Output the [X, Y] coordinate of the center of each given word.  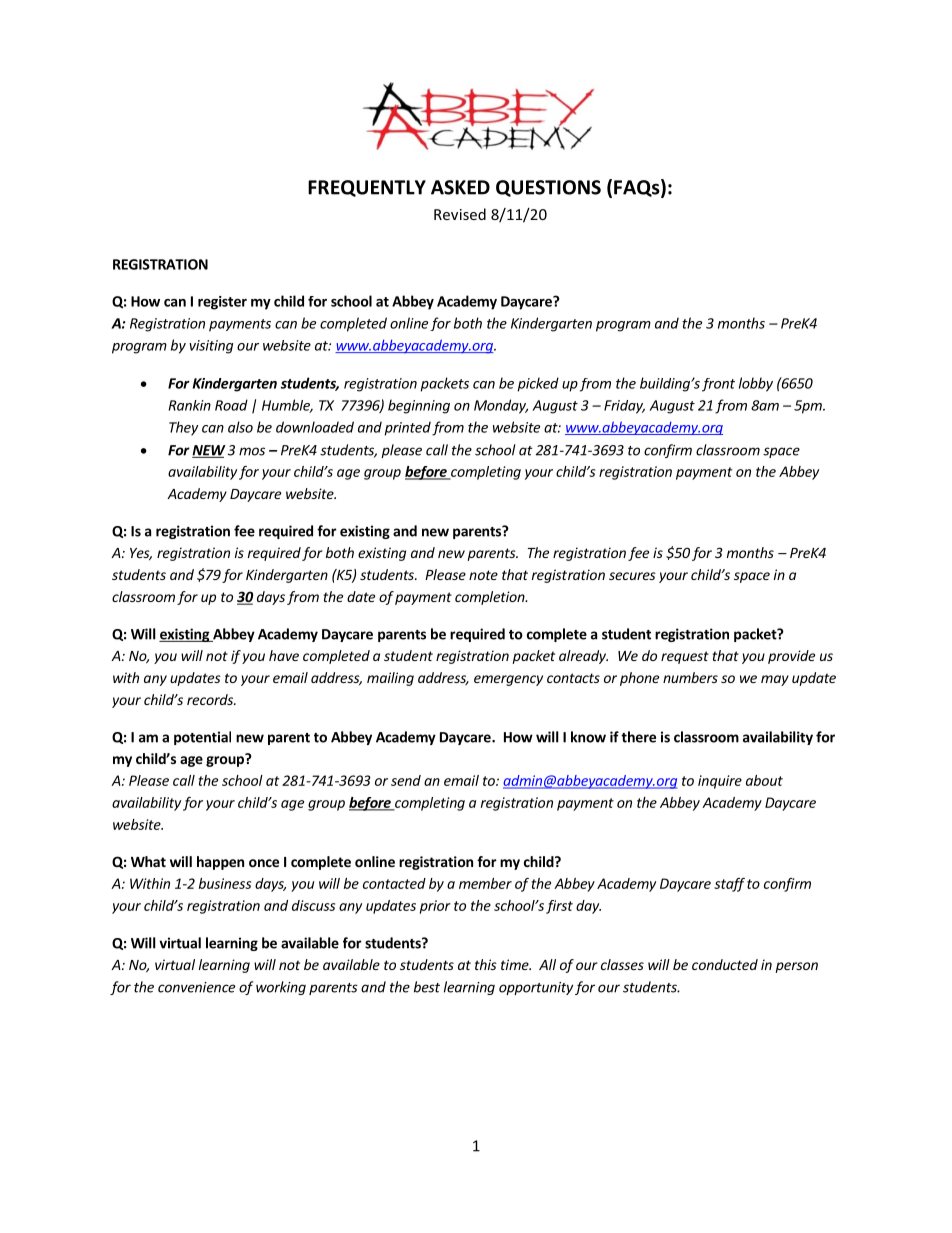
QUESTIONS [548, 188]
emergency [508, 680]
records [211, 699]
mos [252, 451]
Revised [460, 214]
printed [407, 428]
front [718, 385]
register [222, 303]
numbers [690, 677]
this [486, 964]
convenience [196, 987]
